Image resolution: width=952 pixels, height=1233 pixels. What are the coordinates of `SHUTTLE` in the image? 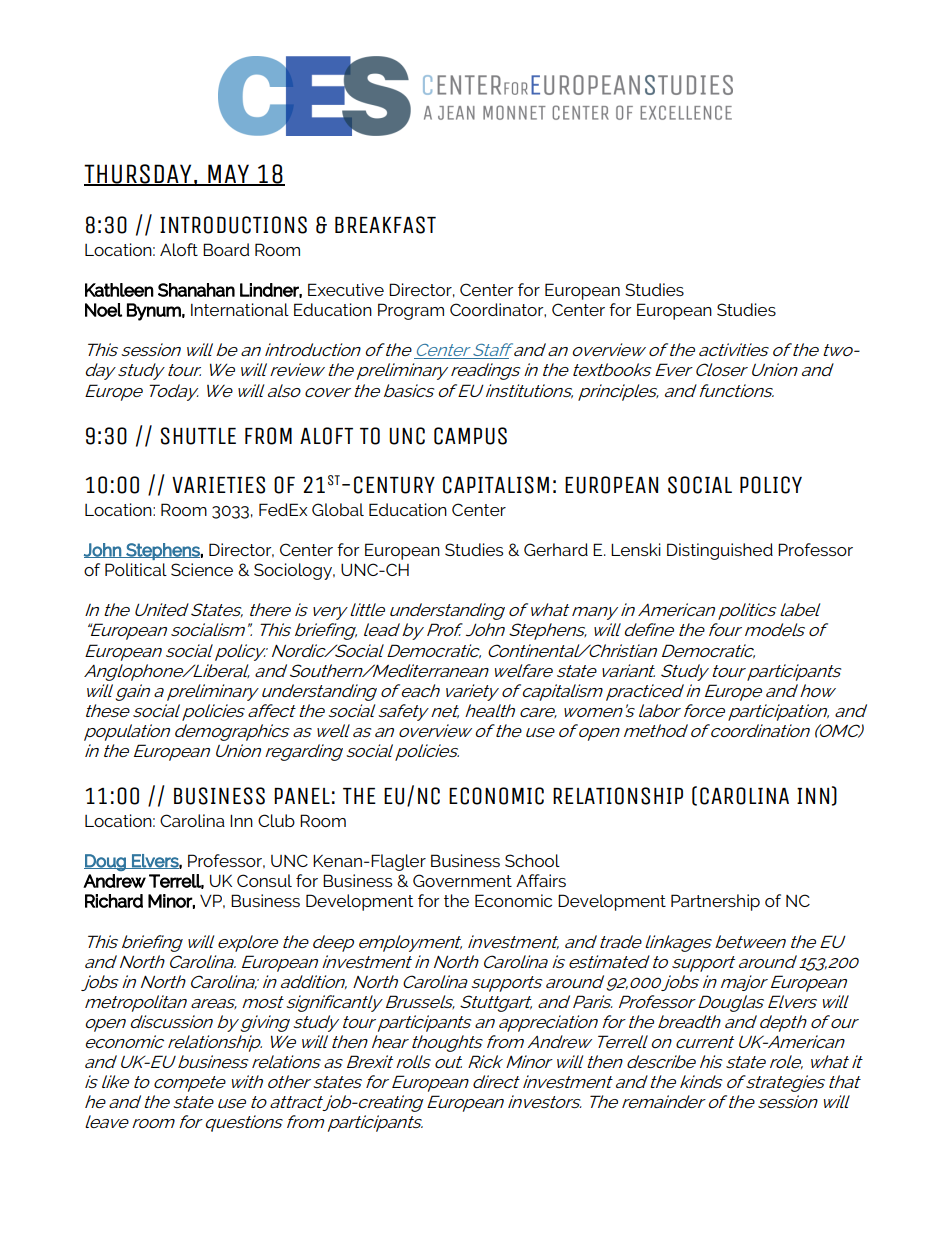 It's located at (198, 436).
